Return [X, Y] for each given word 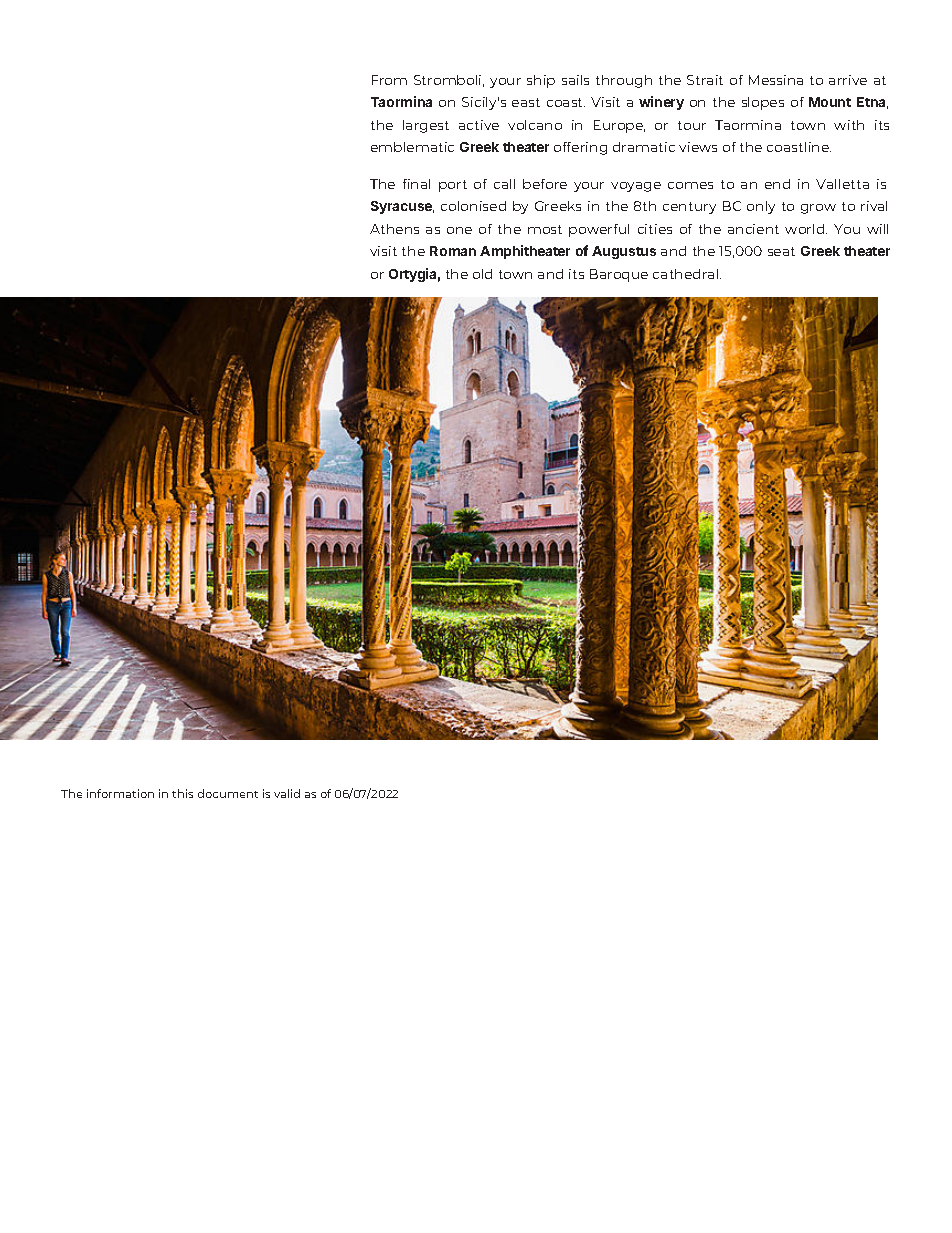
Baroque [619, 275]
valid [287, 793]
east [526, 102]
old [482, 274]
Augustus [624, 252]
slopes [763, 103]
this [182, 793]
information [120, 793]
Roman [453, 251]
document [228, 793]
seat [781, 251]
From [389, 80]
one [459, 230]
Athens [394, 229]
